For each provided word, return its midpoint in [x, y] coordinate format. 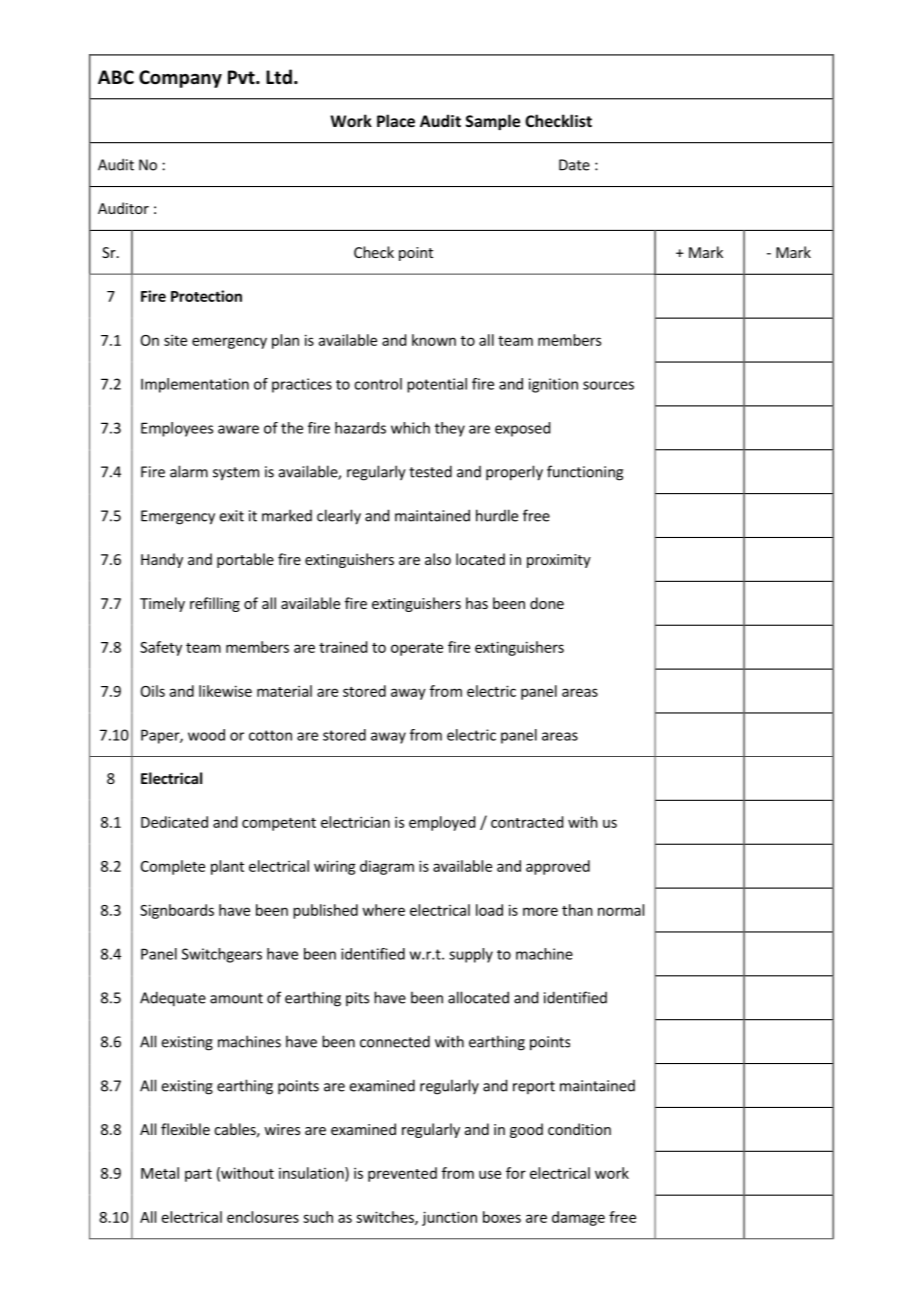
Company [180, 79]
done [547, 603]
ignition [553, 385]
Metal [160, 1173]
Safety [161, 648]
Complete [173, 867]
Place [396, 120]
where [383, 910]
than [577, 910]
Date [574, 165]
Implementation [195, 385]
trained [343, 647]
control [378, 384]
